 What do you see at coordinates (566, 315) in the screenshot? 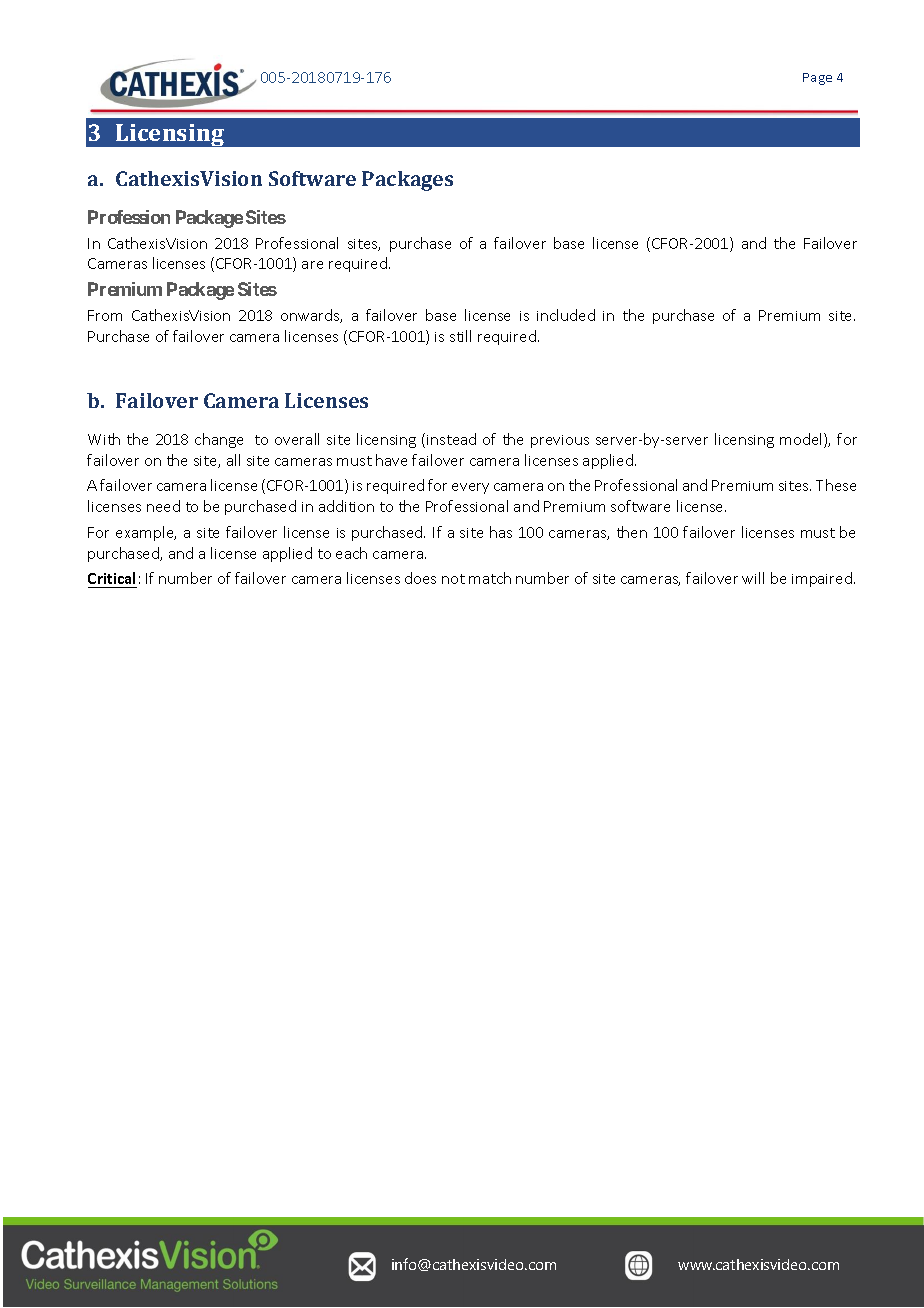
I see `included` at bounding box center [566, 315].
